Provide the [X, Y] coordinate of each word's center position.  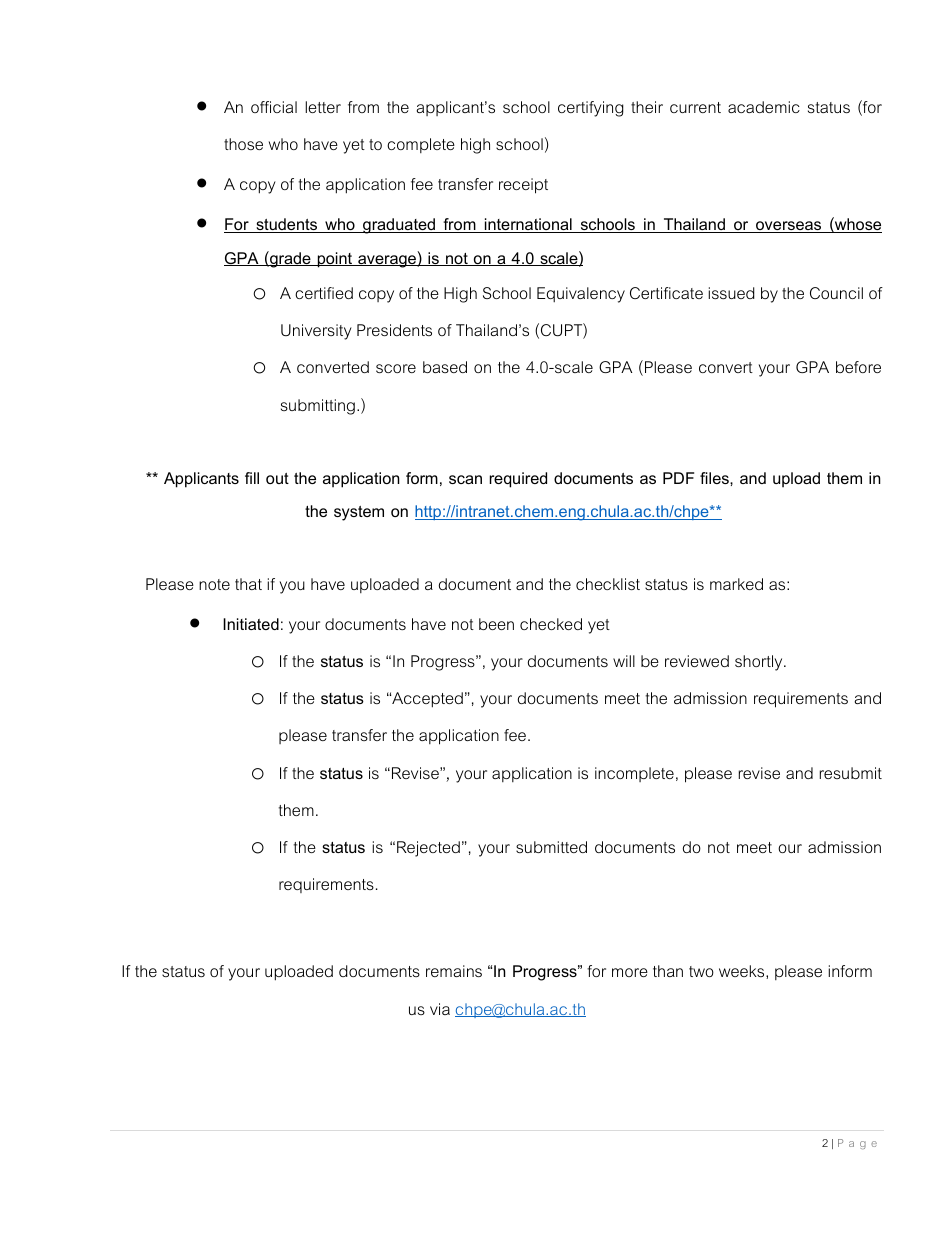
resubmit [851, 773]
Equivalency [581, 295]
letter [323, 107]
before [858, 367]
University [316, 332]
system [359, 513]
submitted [551, 847]
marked [736, 584]
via [440, 1009]
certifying [591, 109]
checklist [608, 584]
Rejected [428, 849]
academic [764, 107]
